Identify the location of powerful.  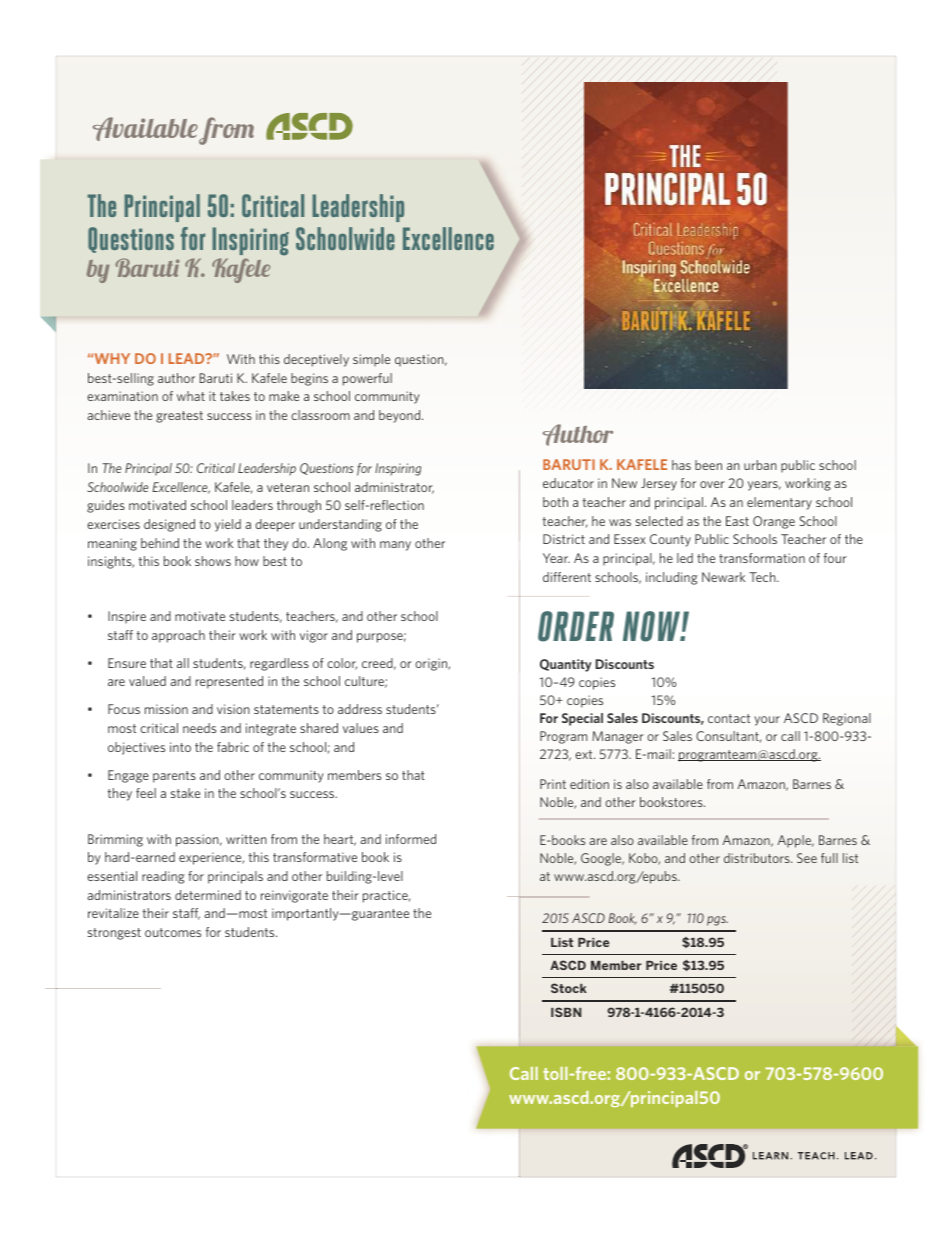
(367, 379).
